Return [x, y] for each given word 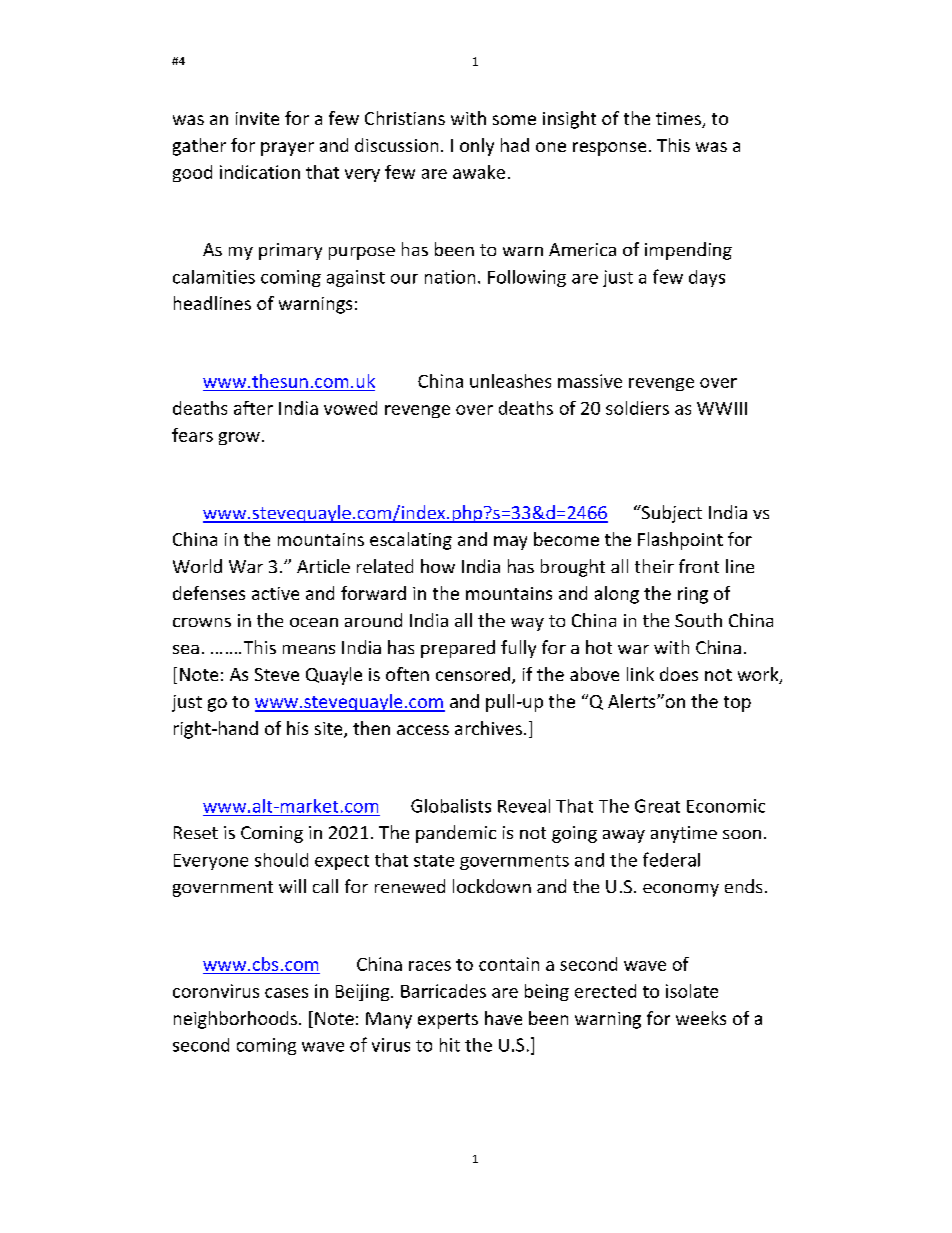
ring [693, 595]
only [477, 147]
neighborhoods [235, 1020]
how [438, 566]
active [275, 593]
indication [260, 172]
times [679, 120]
